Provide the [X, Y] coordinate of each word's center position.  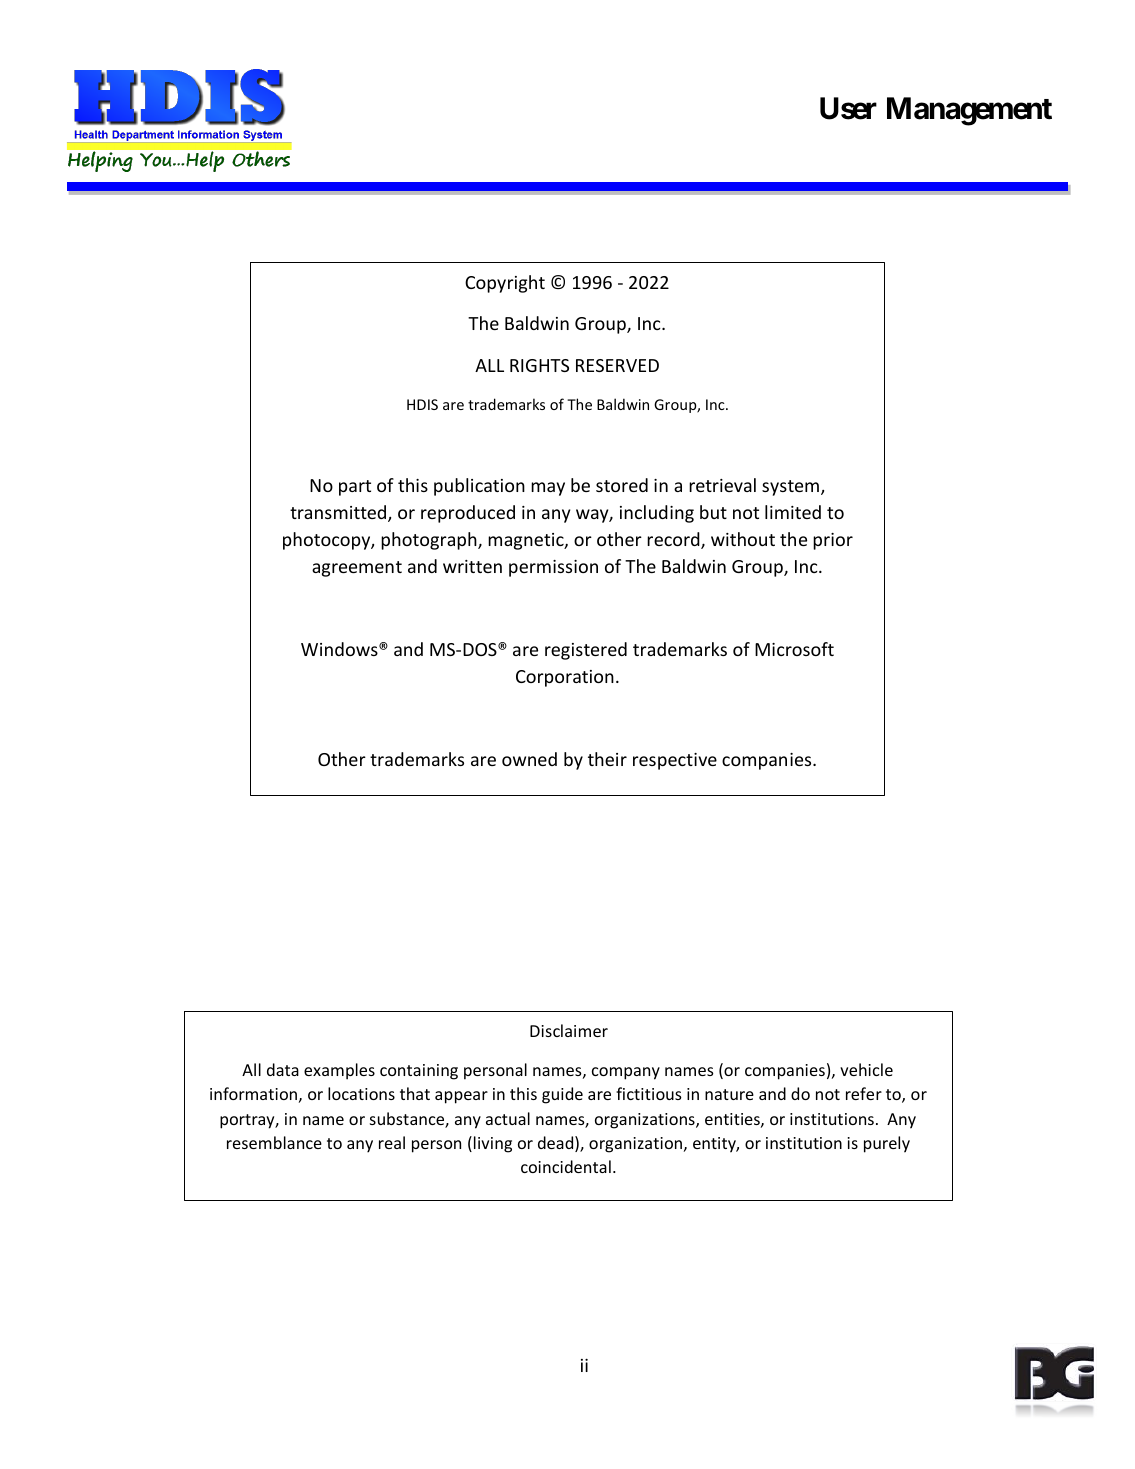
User [848, 108]
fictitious [649, 1093]
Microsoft [794, 649]
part [355, 488]
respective [675, 761]
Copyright [505, 284]
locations [361, 1093]
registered [586, 651]
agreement [357, 569]
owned [529, 759]
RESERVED [617, 365]
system [792, 488]
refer [864, 1093]
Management [969, 111]
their [607, 759]
